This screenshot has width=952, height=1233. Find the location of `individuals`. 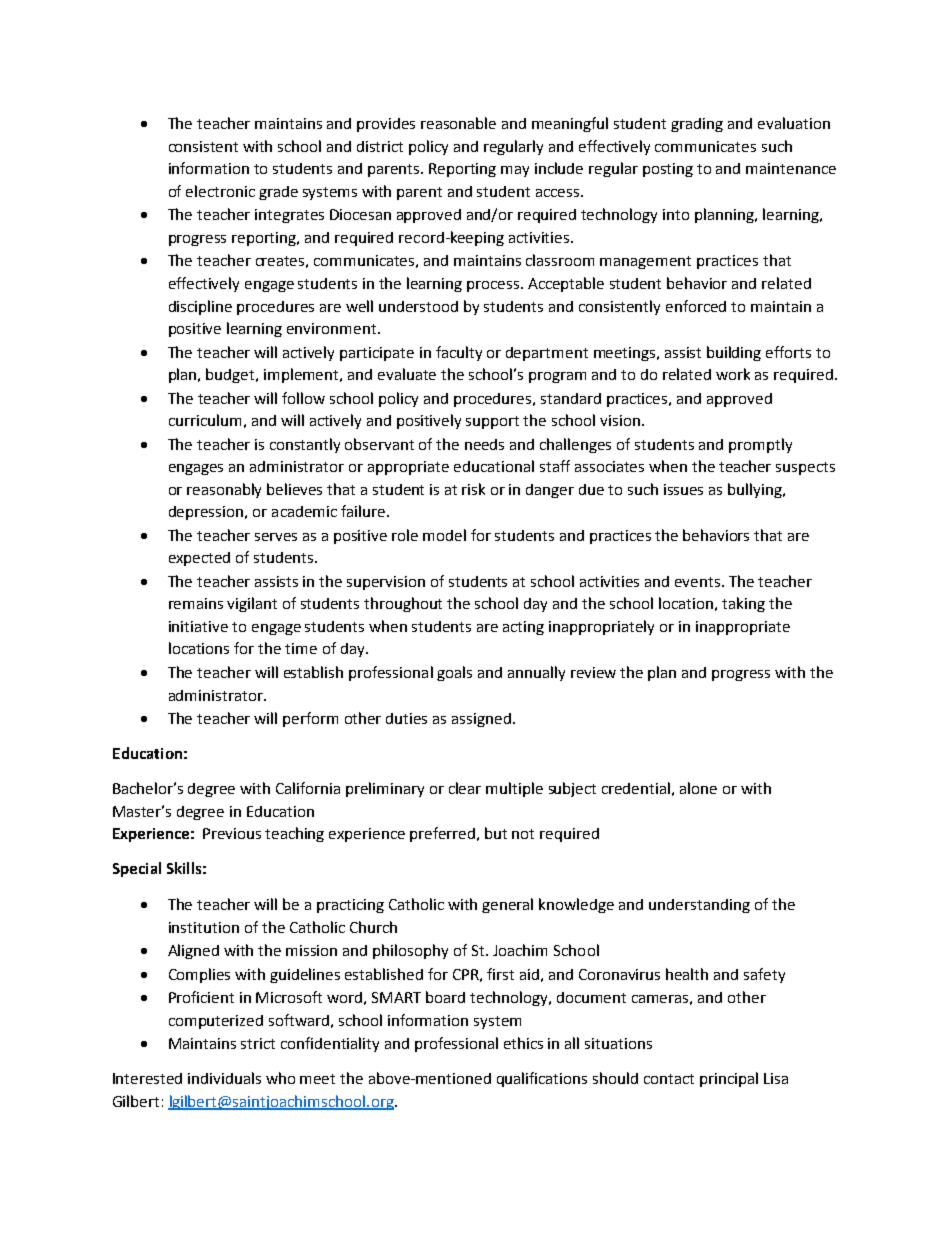

individuals is located at coordinates (224, 1078).
